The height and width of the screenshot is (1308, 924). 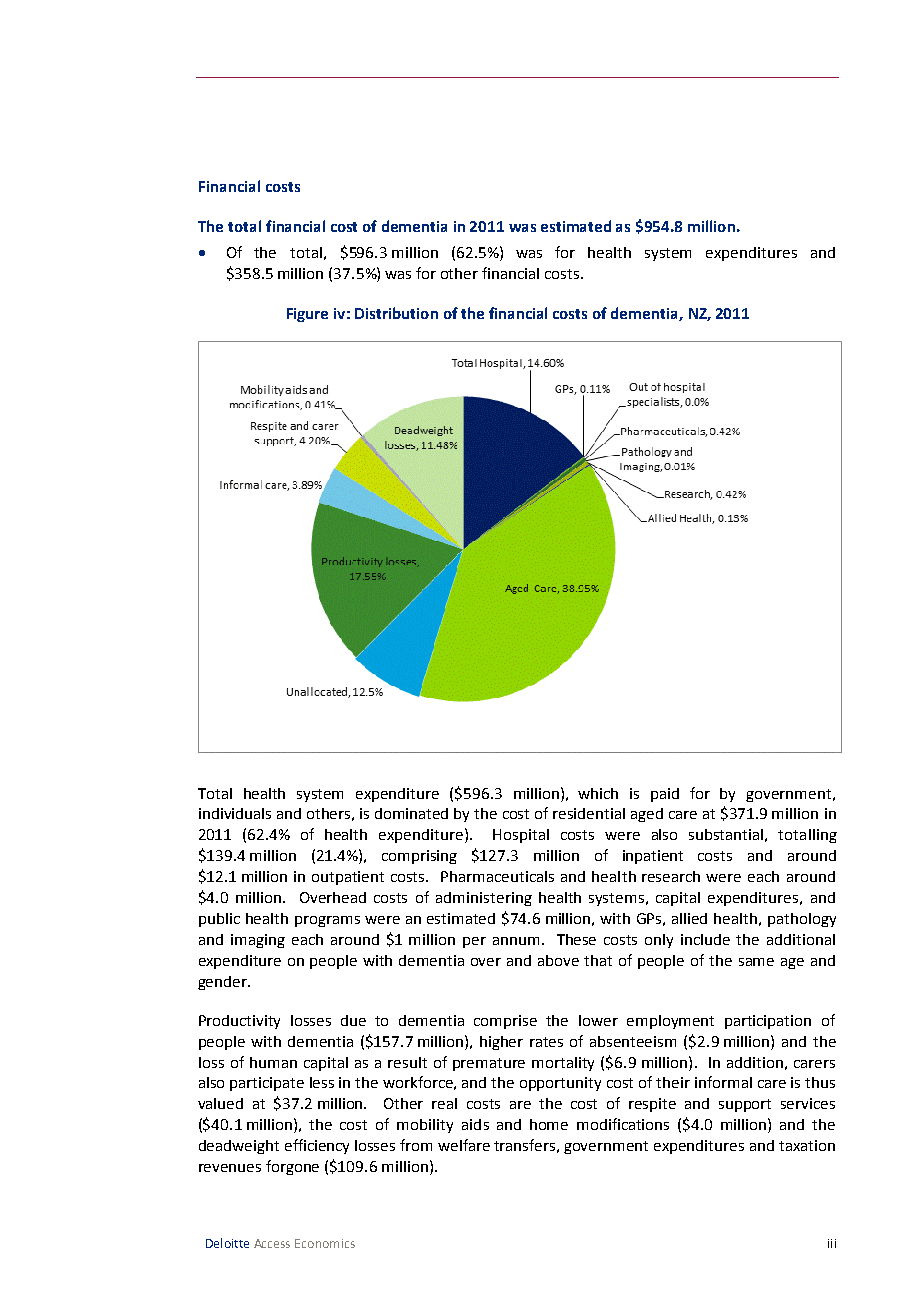 What do you see at coordinates (396, 313) in the screenshot?
I see `Distribution` at bounding box center [396, 313].
